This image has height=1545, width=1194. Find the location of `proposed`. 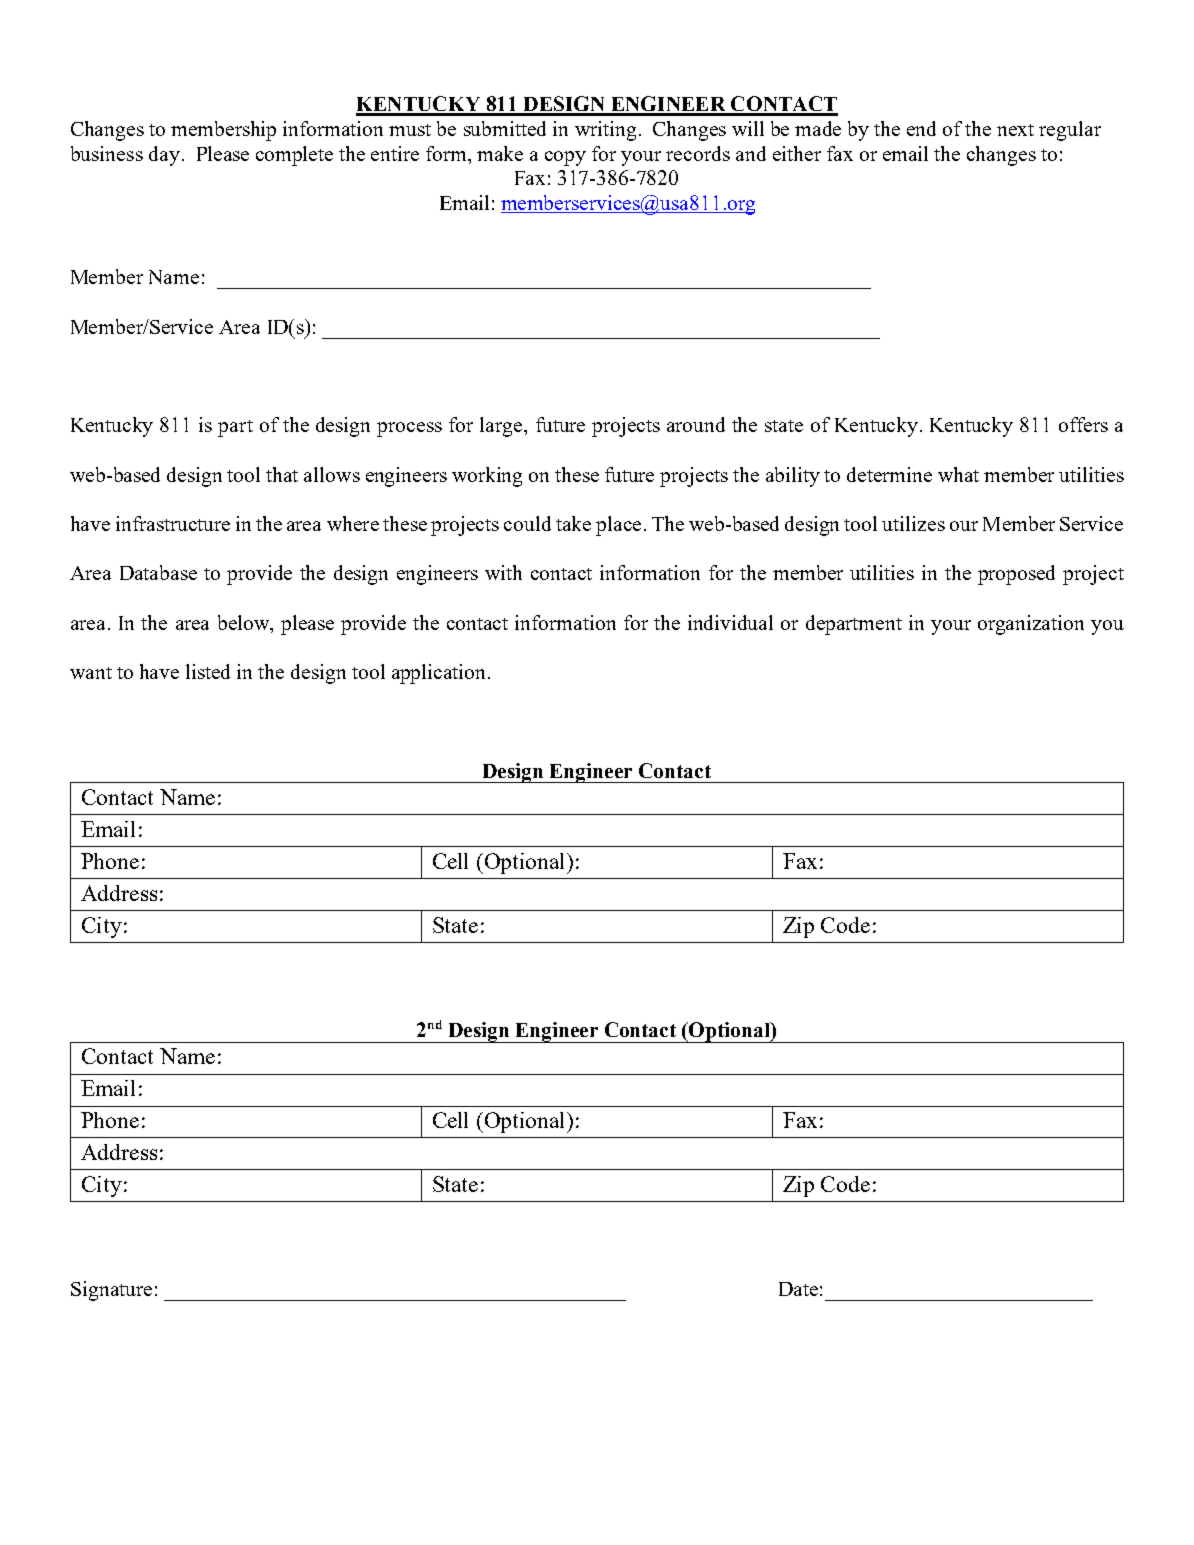

proposed is located at coordinates (1016, 575).
